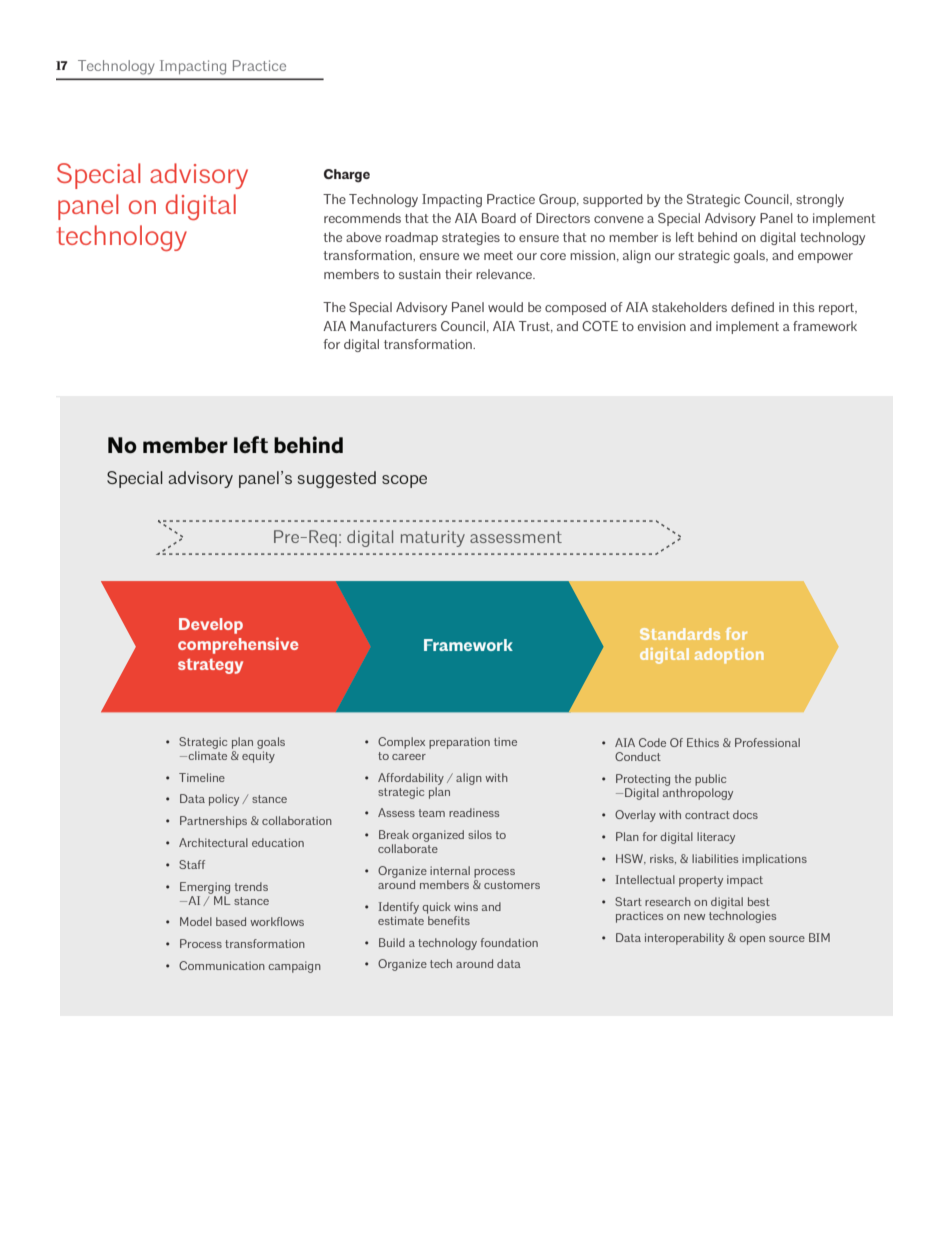 The image size is (952, 1233). Describe the element at coordinates (820, 200) in the screenshot. I see `strongly` at that location.
